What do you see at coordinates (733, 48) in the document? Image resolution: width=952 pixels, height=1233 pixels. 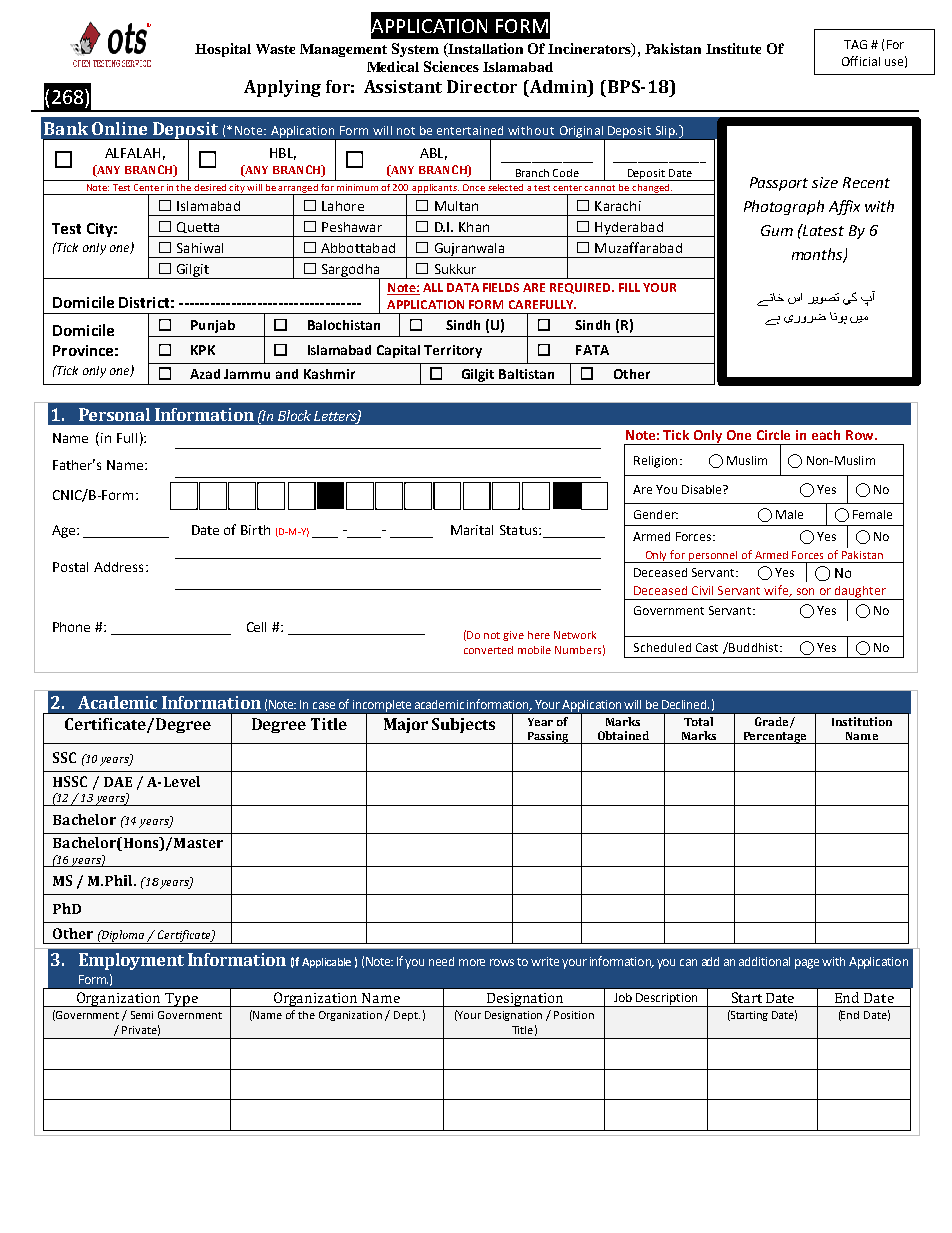 I see `Institute` at bounding box center [733, 48].
